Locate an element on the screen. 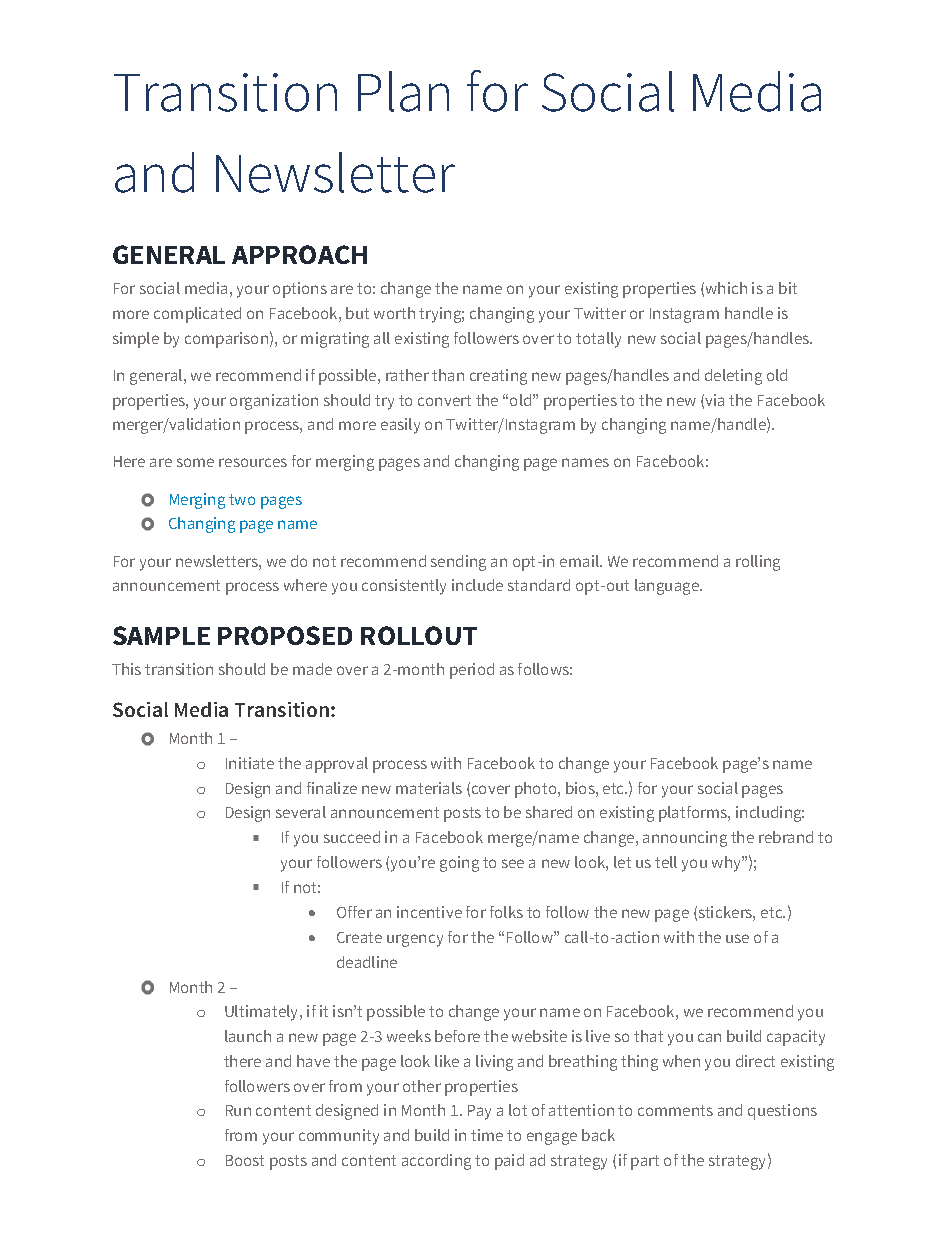 The width and height of the screenshot is (952, 1233). APPROACH is located at coordinates (299, 254).
